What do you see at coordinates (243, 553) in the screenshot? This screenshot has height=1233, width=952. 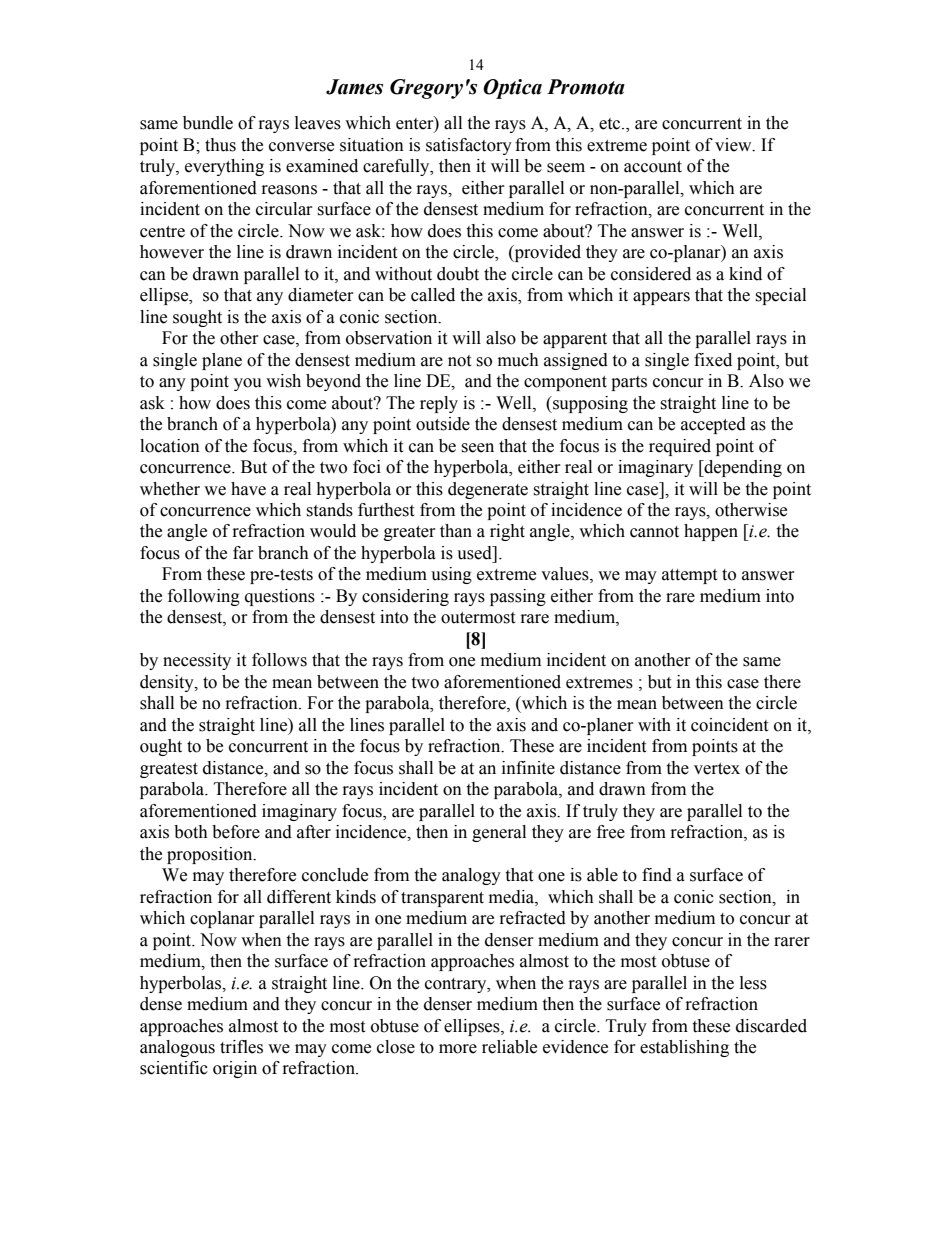 I see `far` at bounding box center [243, 553].
